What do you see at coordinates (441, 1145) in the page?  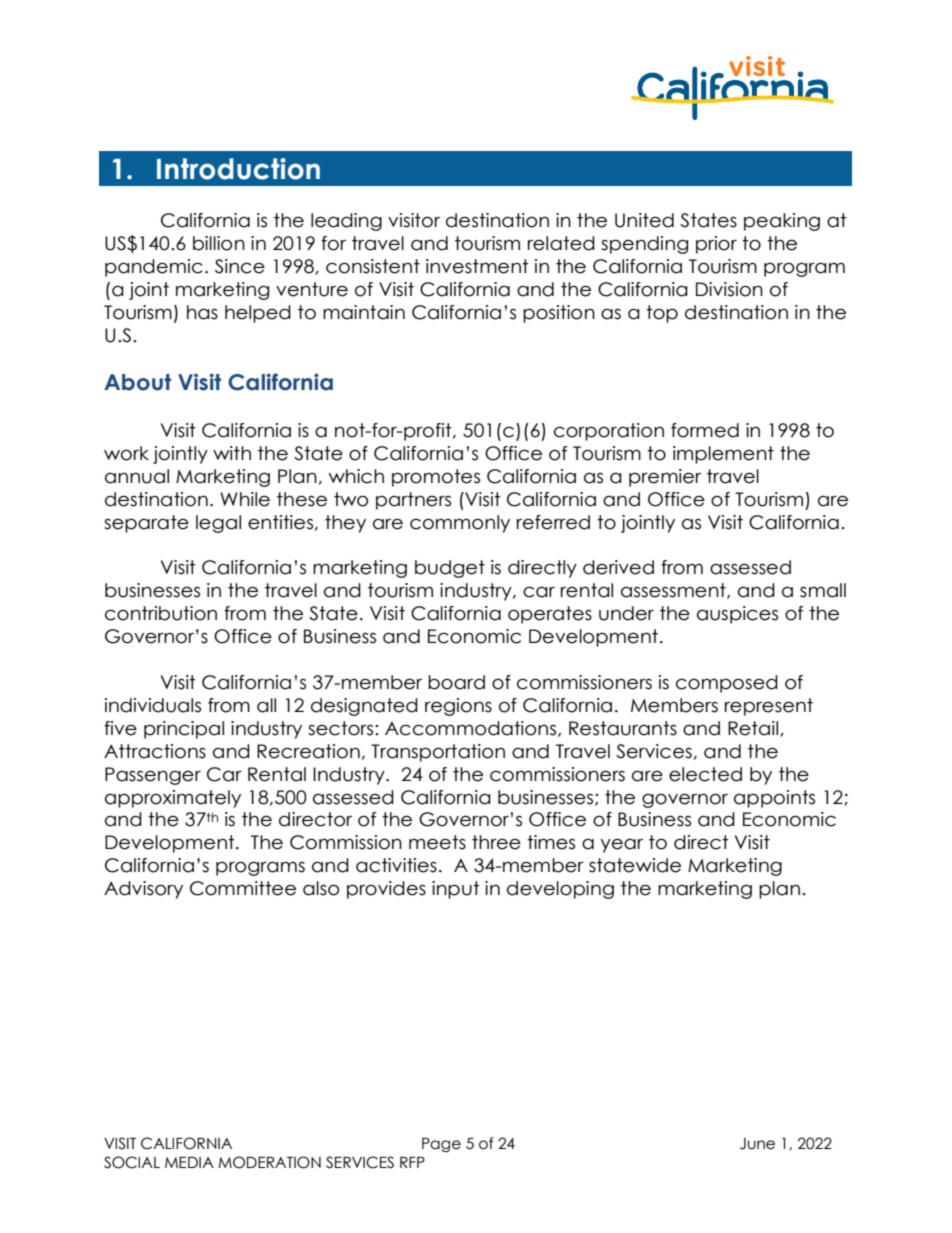 I see `Page` at bounding box center [441, 1145].
